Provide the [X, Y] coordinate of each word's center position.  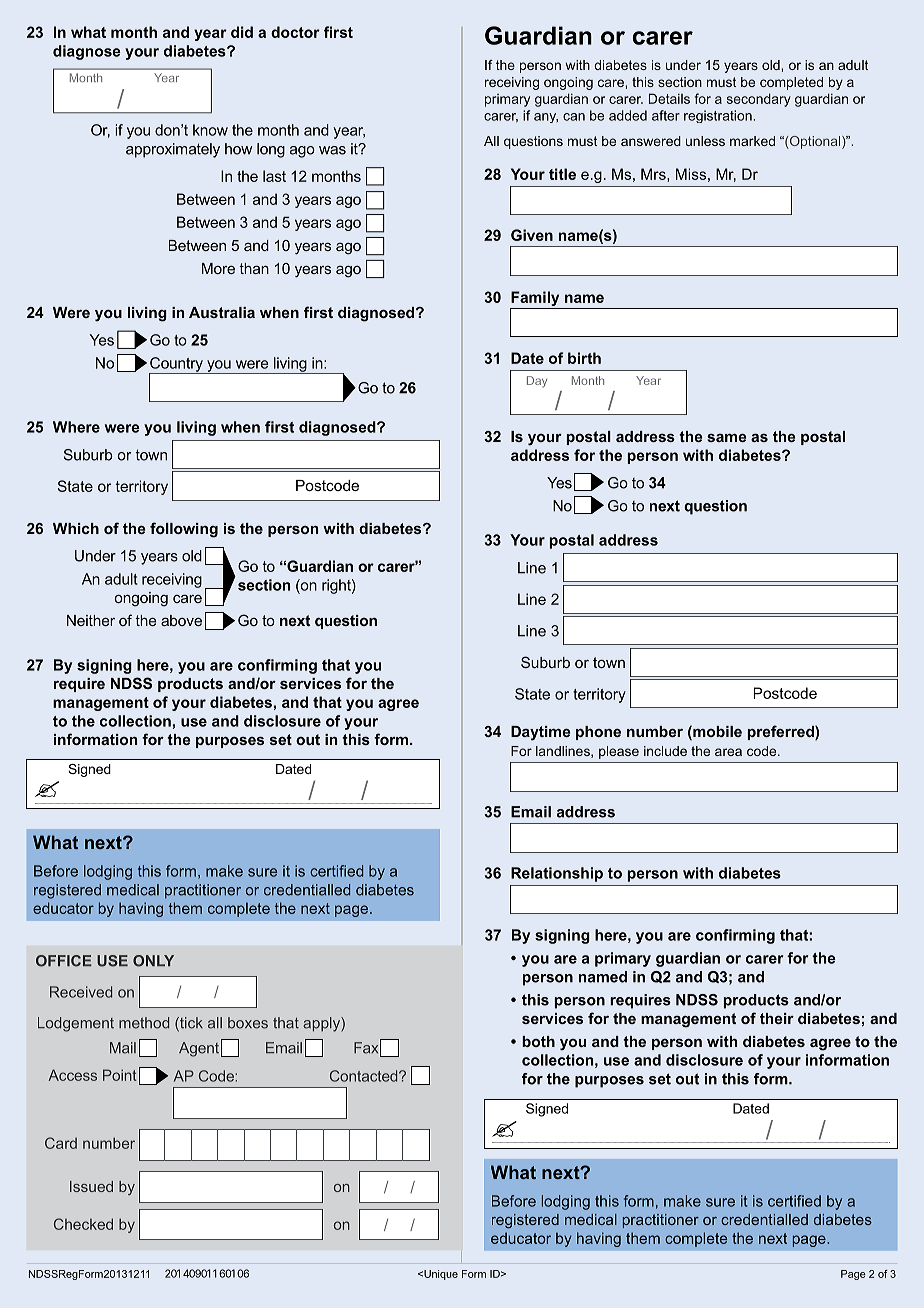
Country [177, 365]
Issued [91, 1186]
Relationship [557, 874]
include [665, 751]
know [210, 130]
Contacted [365, 1076]
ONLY [153, 961]
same [726, 438]
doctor [295, 32]
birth [584, 358]
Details [669, 98]
